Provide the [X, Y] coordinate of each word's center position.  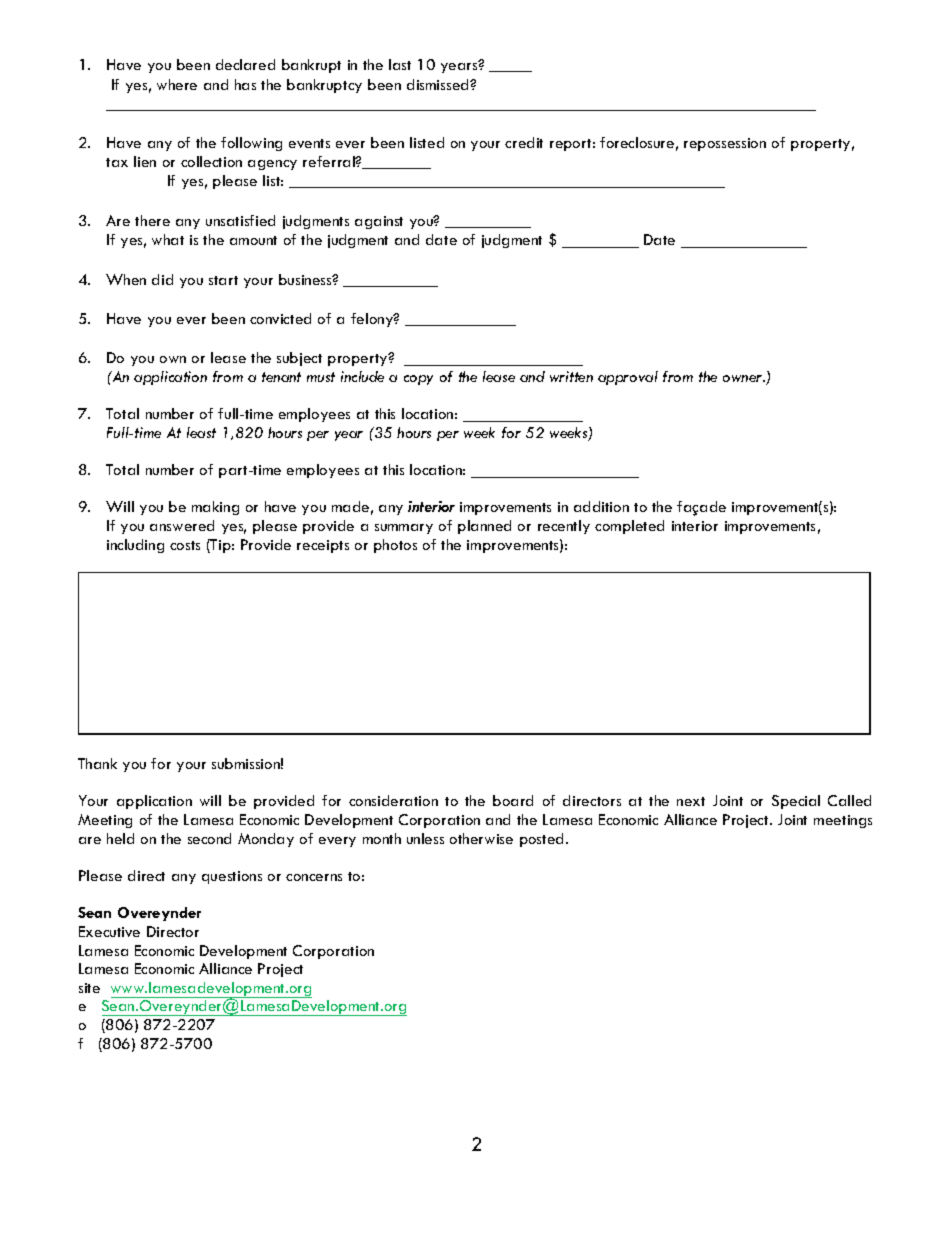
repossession [725, 144]
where [177, 84]
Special [796, 802]
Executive [109, 931]
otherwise [481, 838]
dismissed [439, 84]
